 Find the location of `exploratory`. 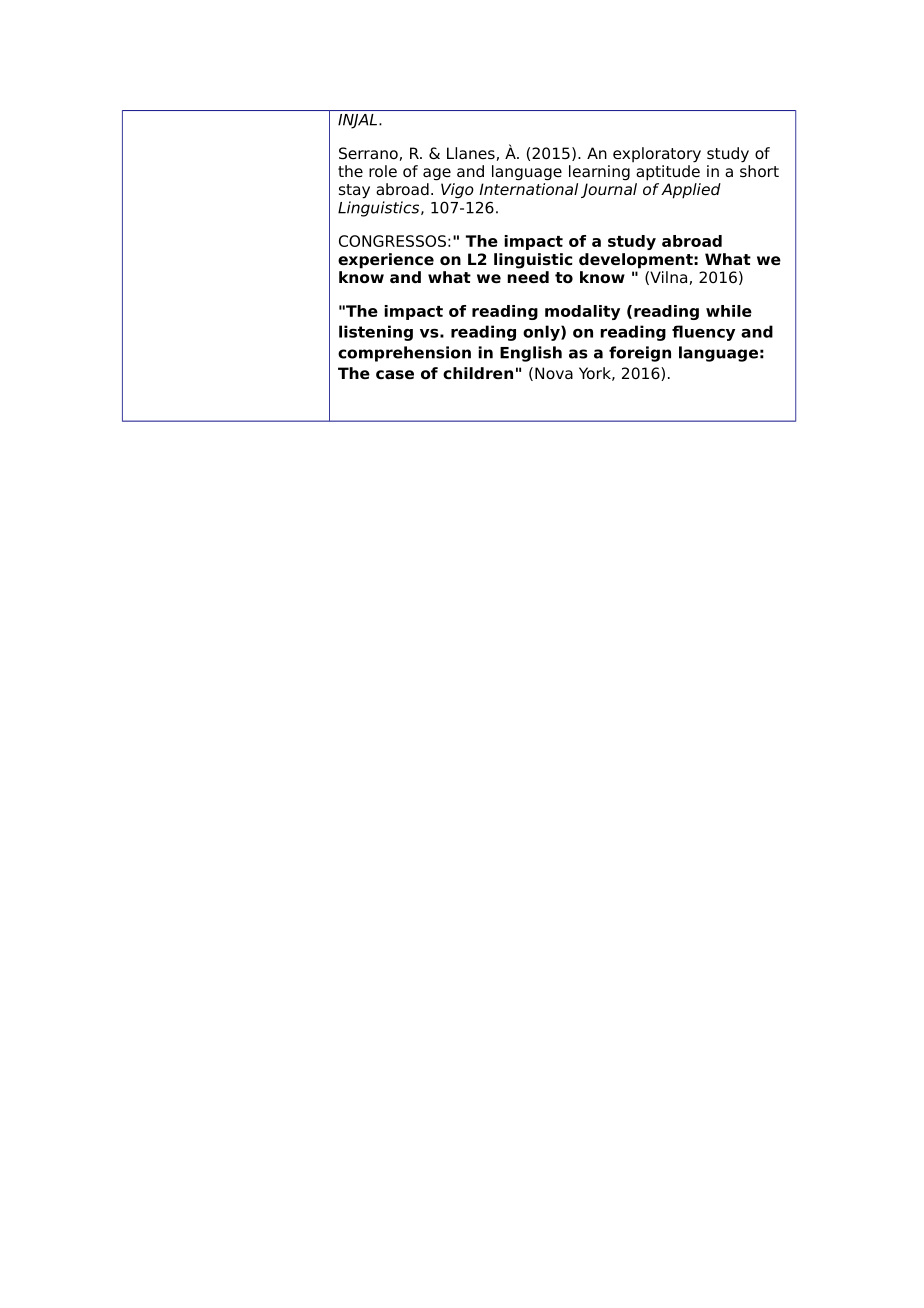

exploratory is located at coordinates (657, 155).
